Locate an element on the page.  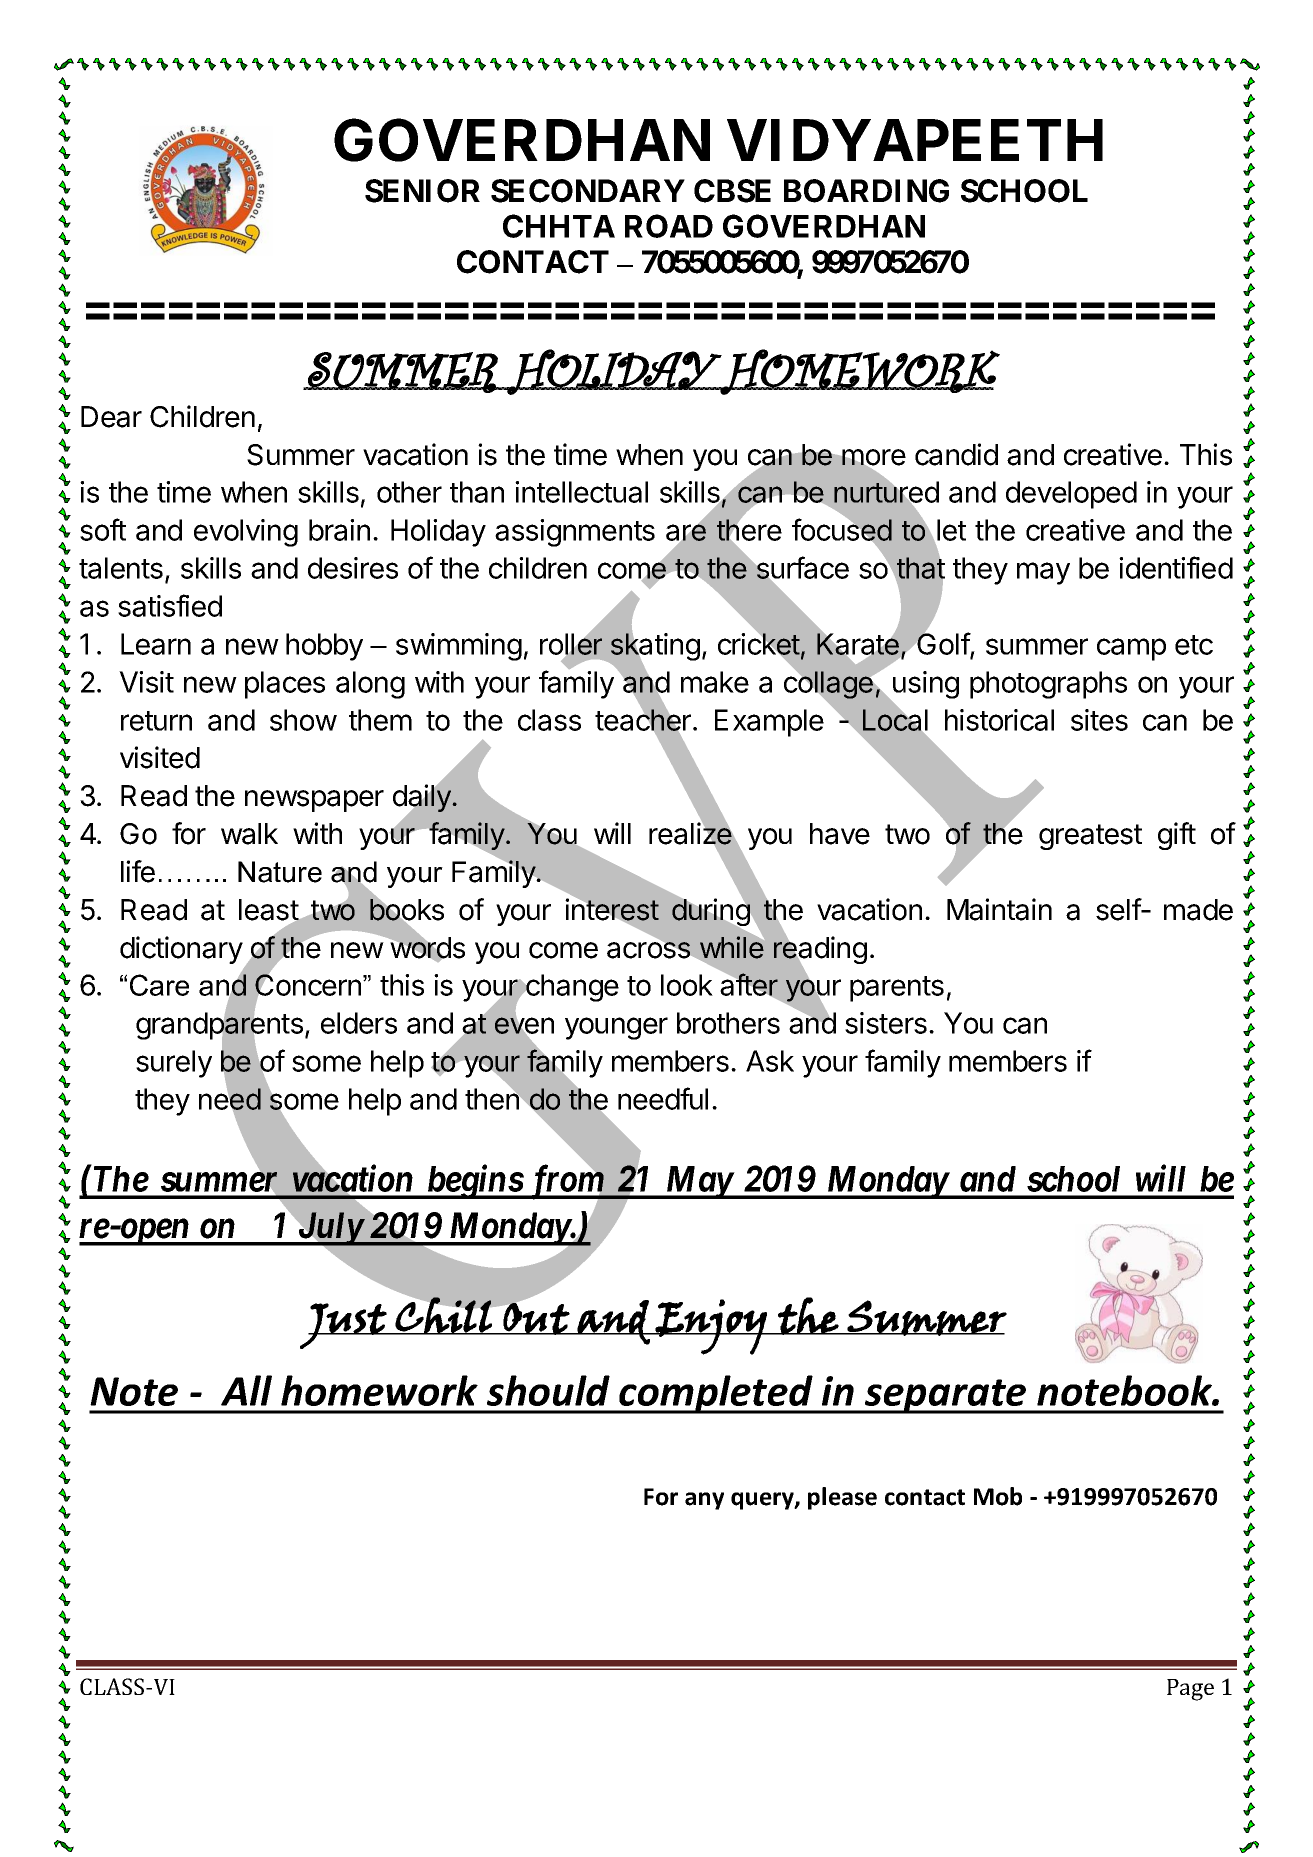
Just is located at coordinates (344, 1326).
